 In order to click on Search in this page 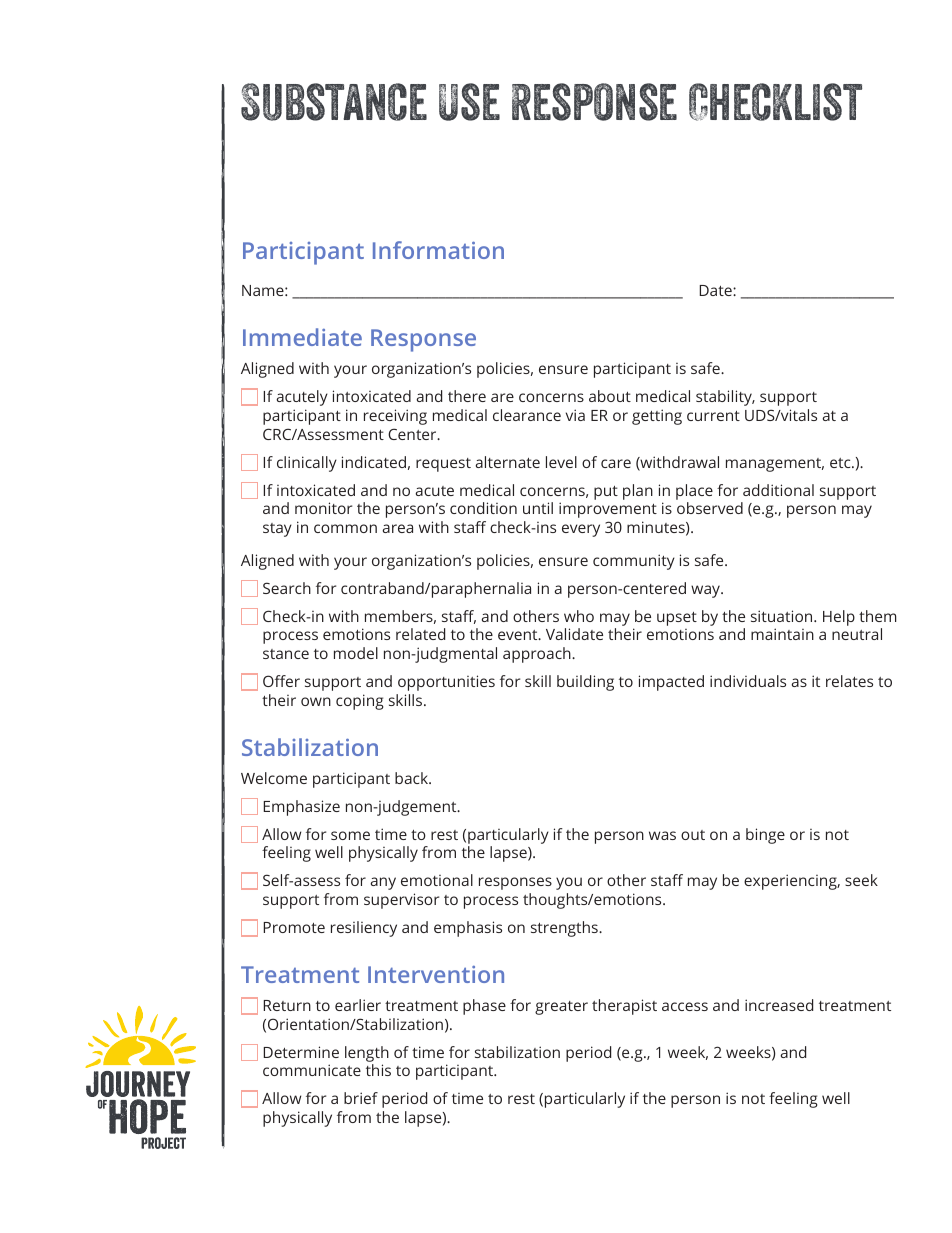, I will do `click(287, 588)`.
